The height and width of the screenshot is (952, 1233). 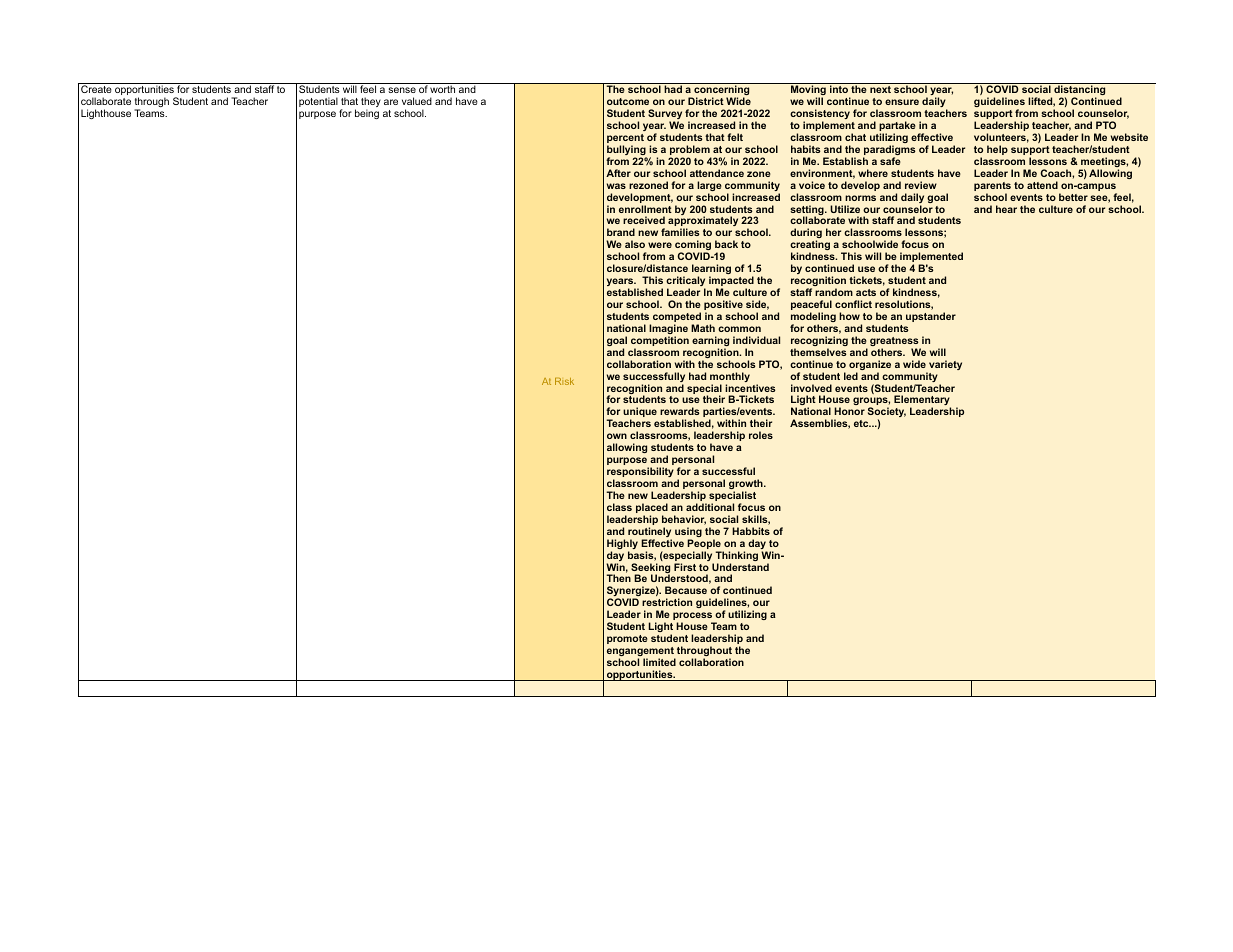 I want to click on own, so click(x=617, y=436).
